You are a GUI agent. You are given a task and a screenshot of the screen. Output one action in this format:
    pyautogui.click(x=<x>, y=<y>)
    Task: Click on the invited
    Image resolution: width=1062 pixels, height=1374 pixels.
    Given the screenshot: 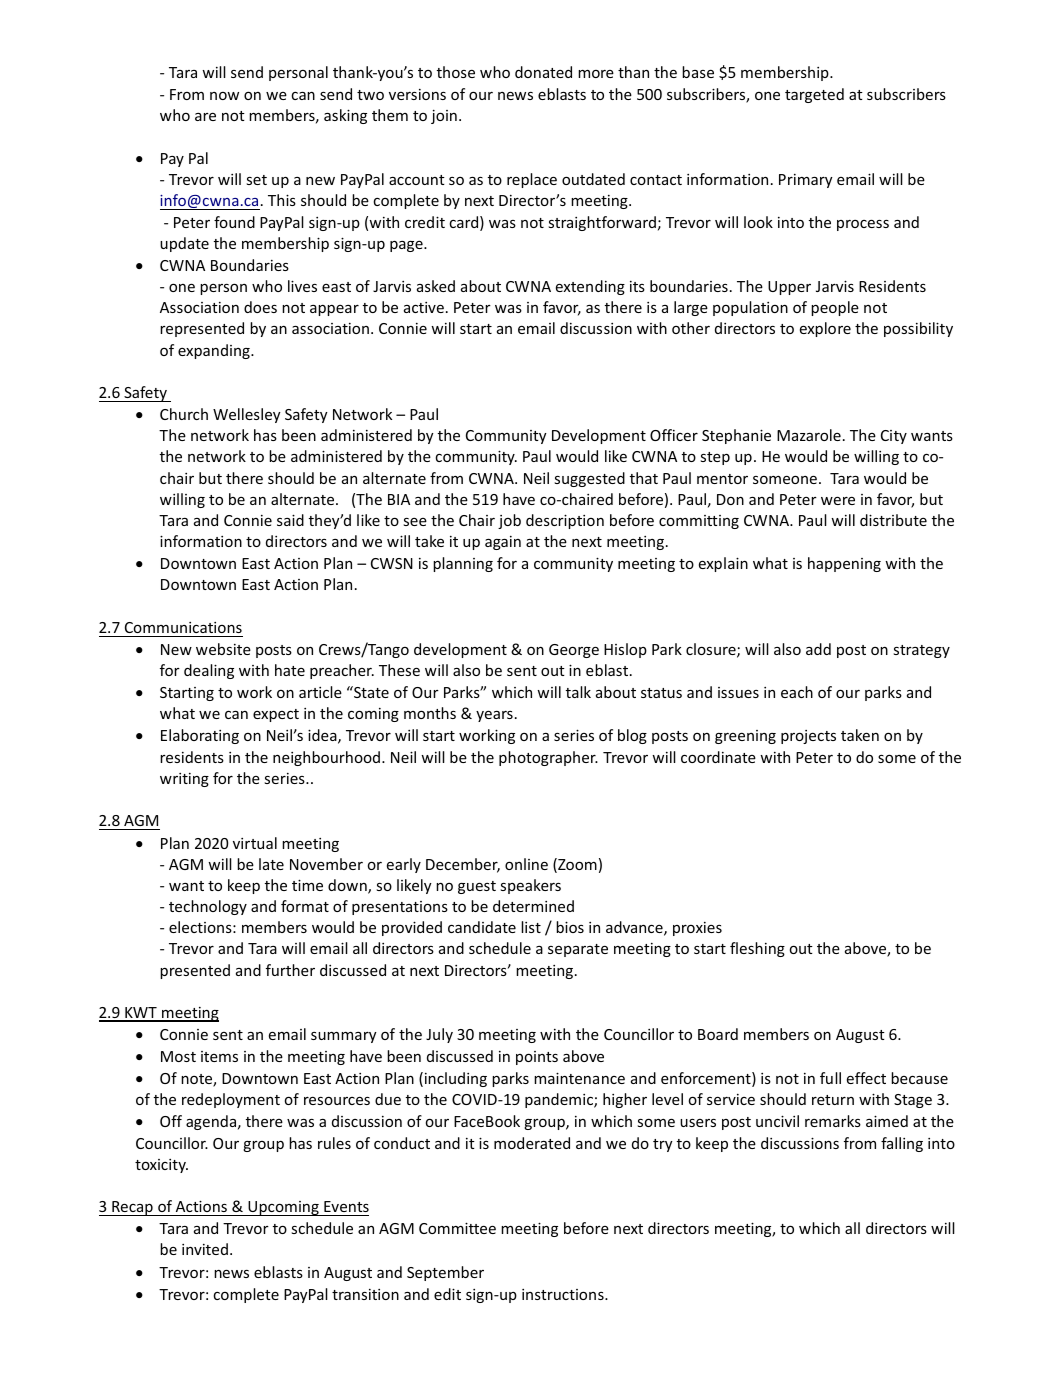 What is the action you would take?
    pyautogui.click(x=205, y=1249)
